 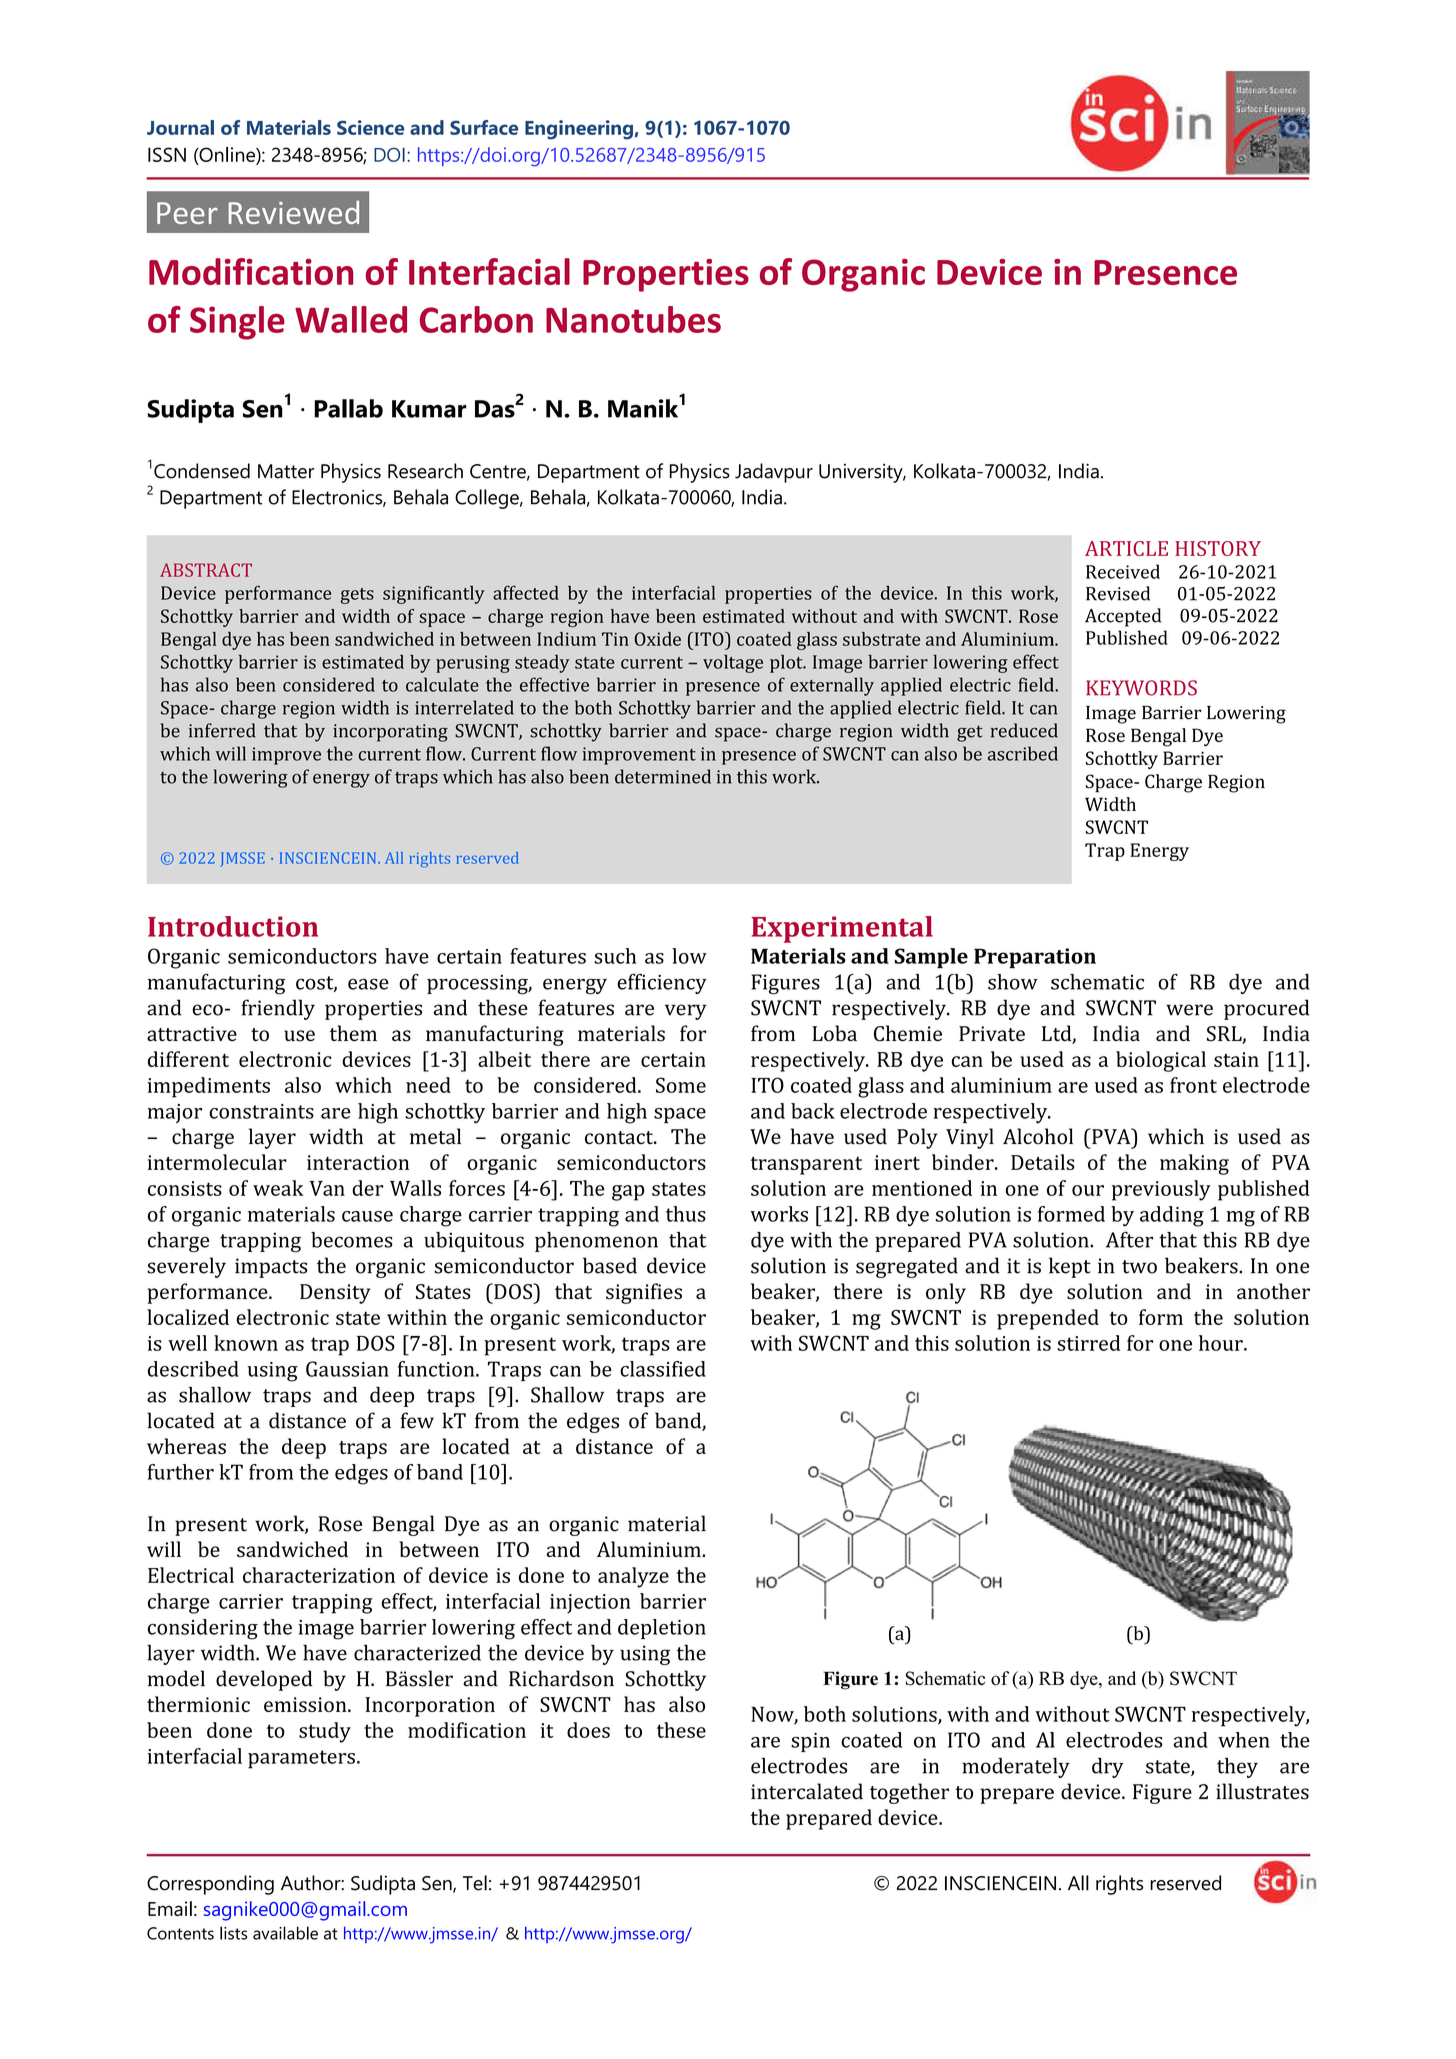 I want to click on gap, so click(x=628, y=1193).
